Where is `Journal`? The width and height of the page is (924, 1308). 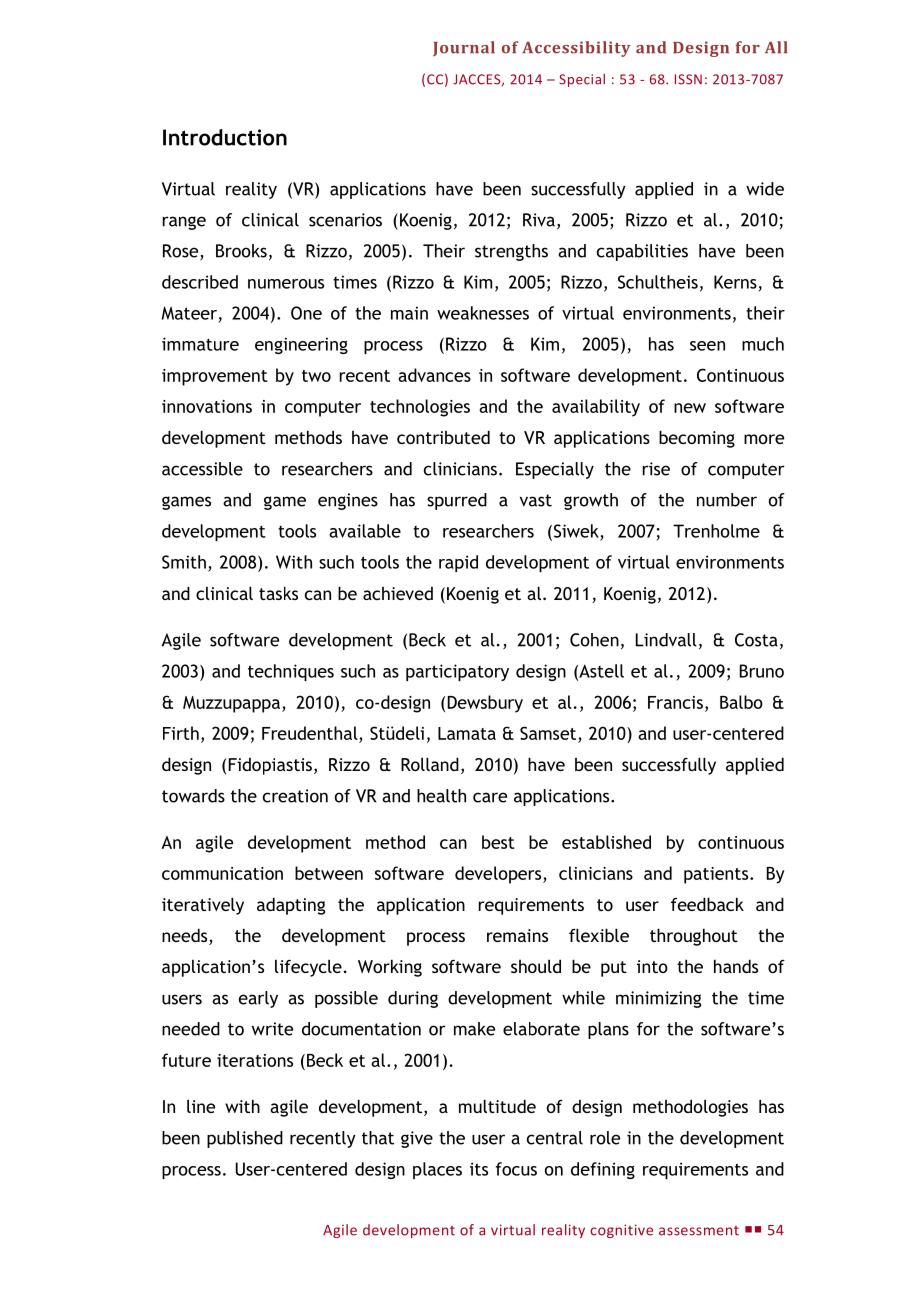
Journal is located at coordinates (464, 49).
